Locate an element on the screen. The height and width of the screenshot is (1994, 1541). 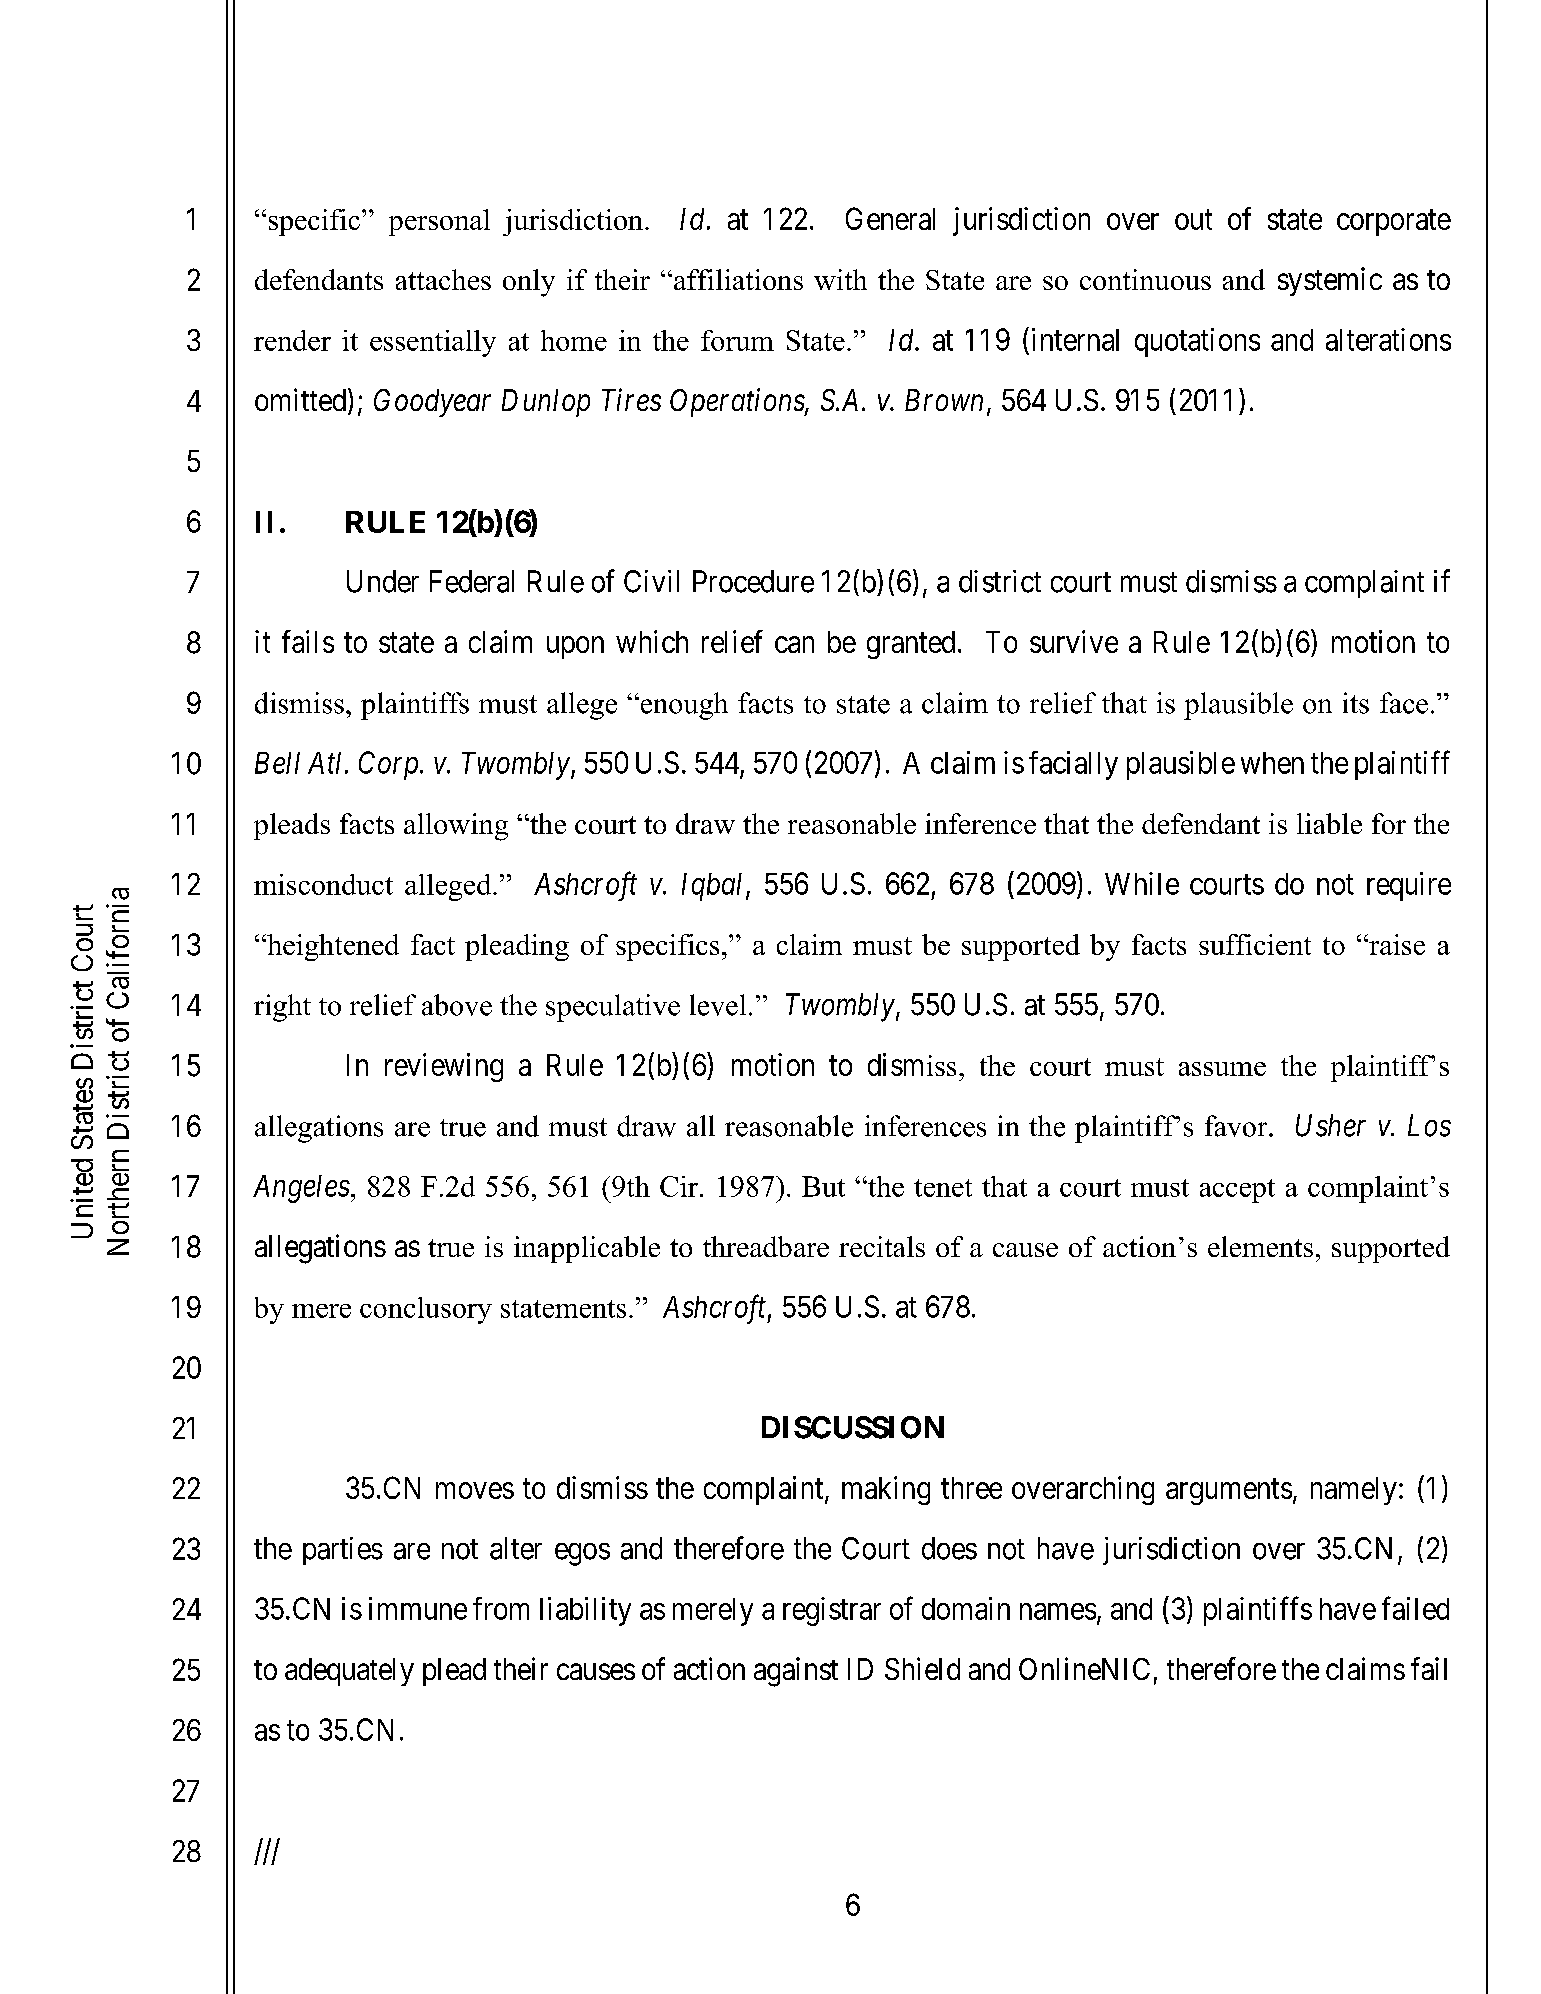
sufficient is located at coordinates (1255, 944).
